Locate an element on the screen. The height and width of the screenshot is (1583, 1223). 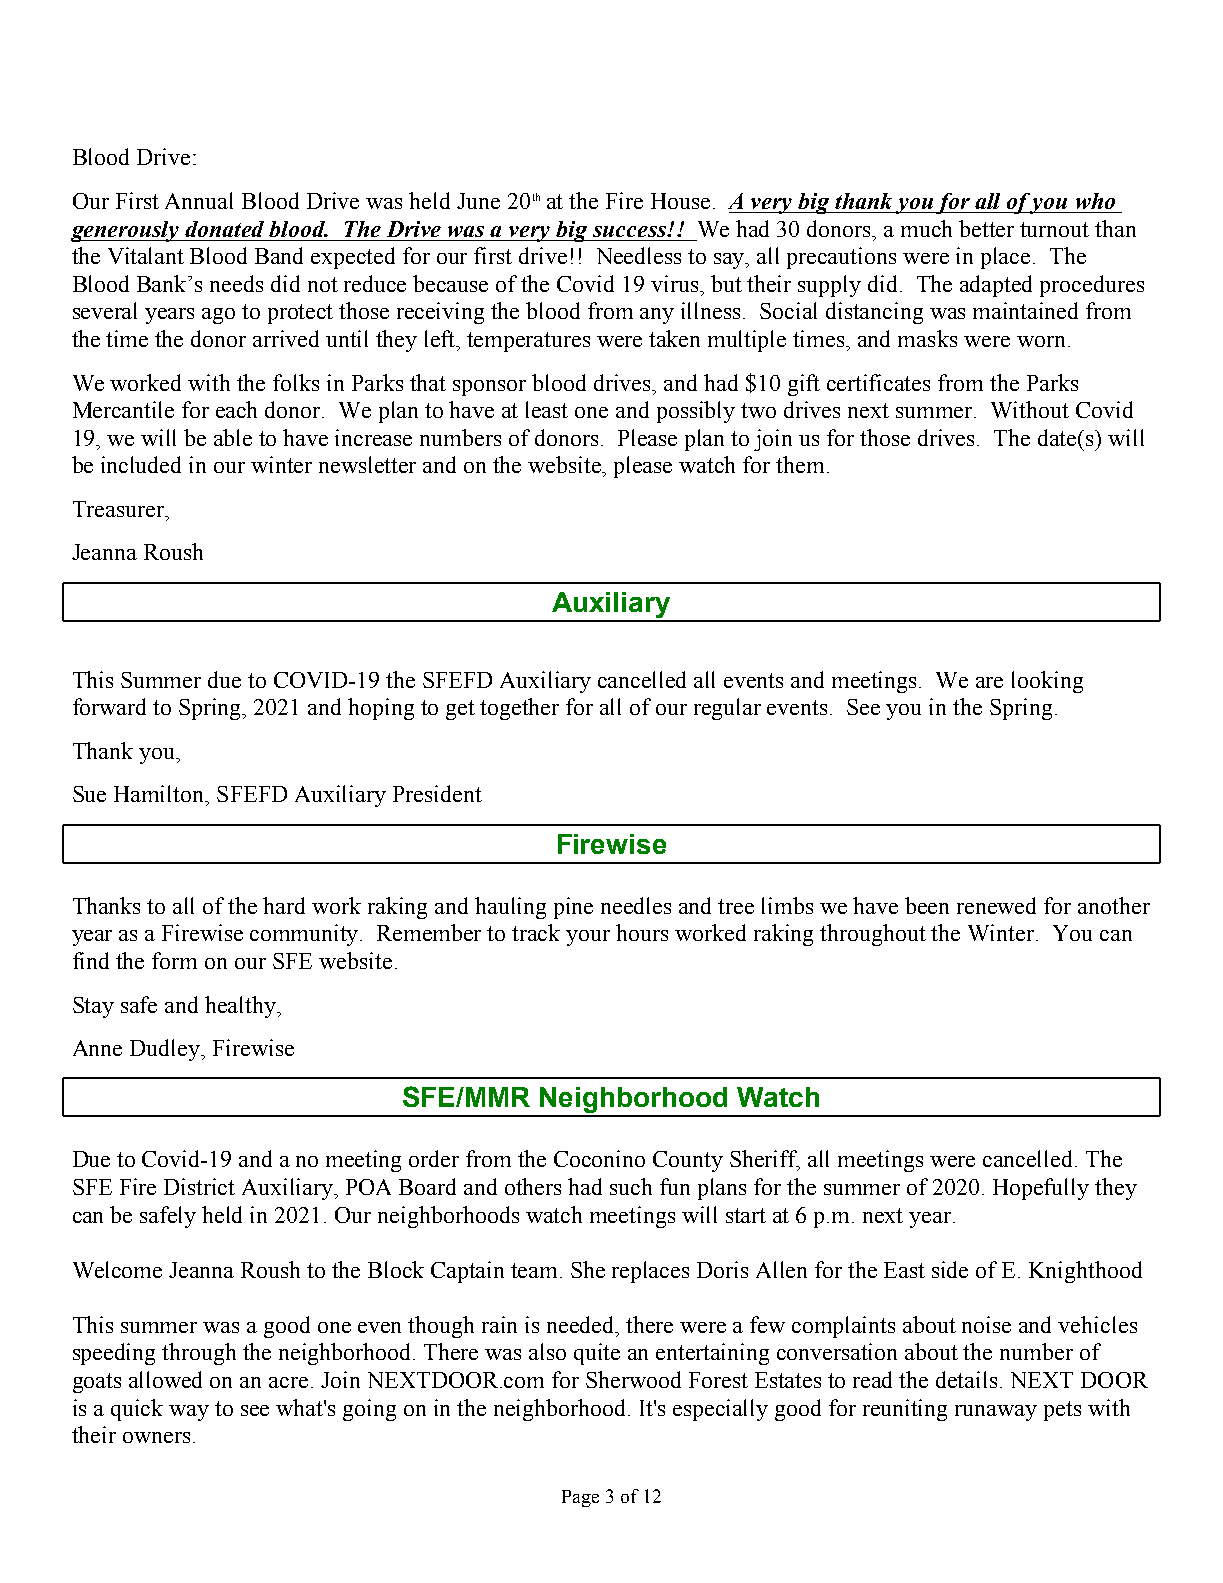
donated is located at coordinates (224, 229).
